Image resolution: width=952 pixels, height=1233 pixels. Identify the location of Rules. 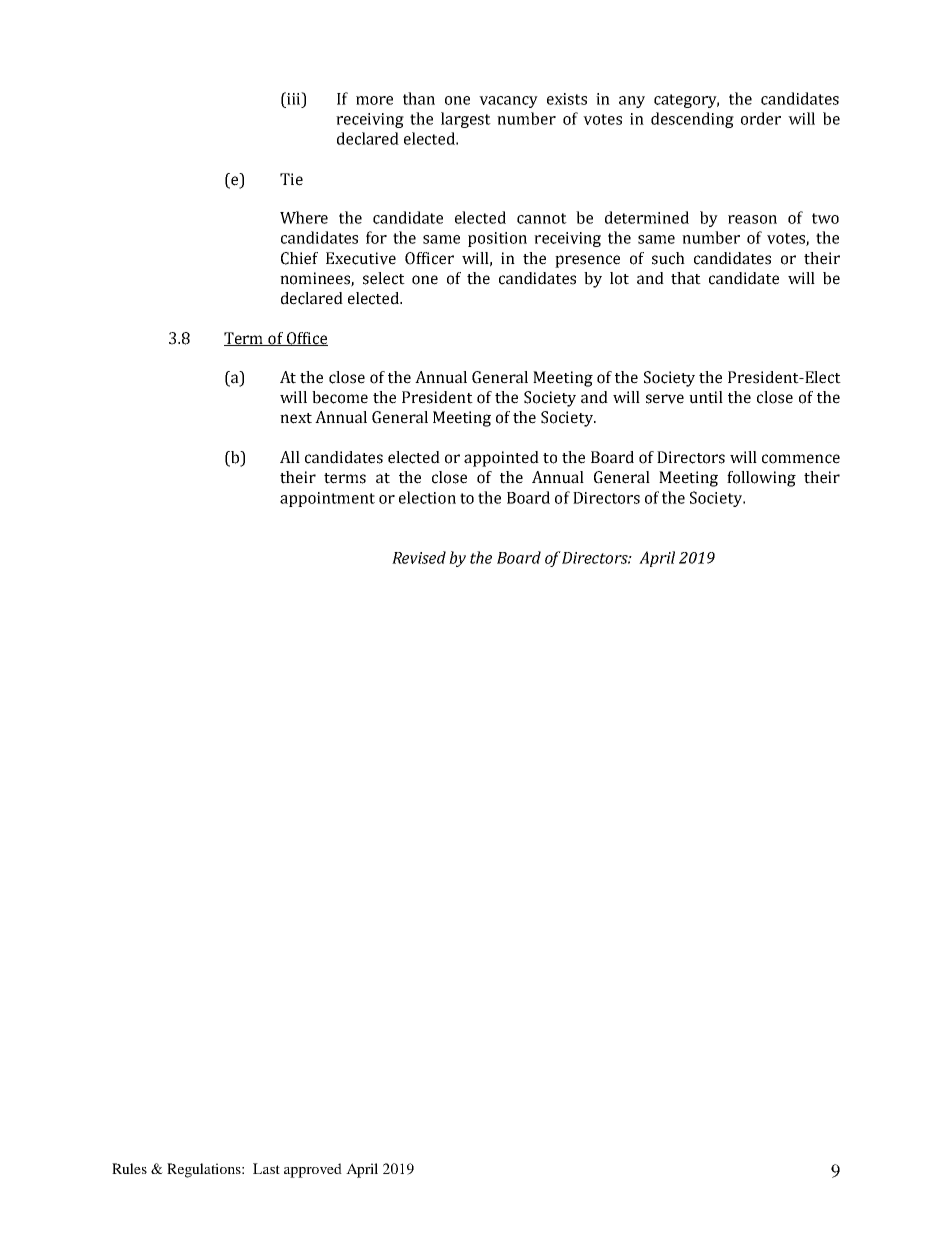
(129, 1168).
